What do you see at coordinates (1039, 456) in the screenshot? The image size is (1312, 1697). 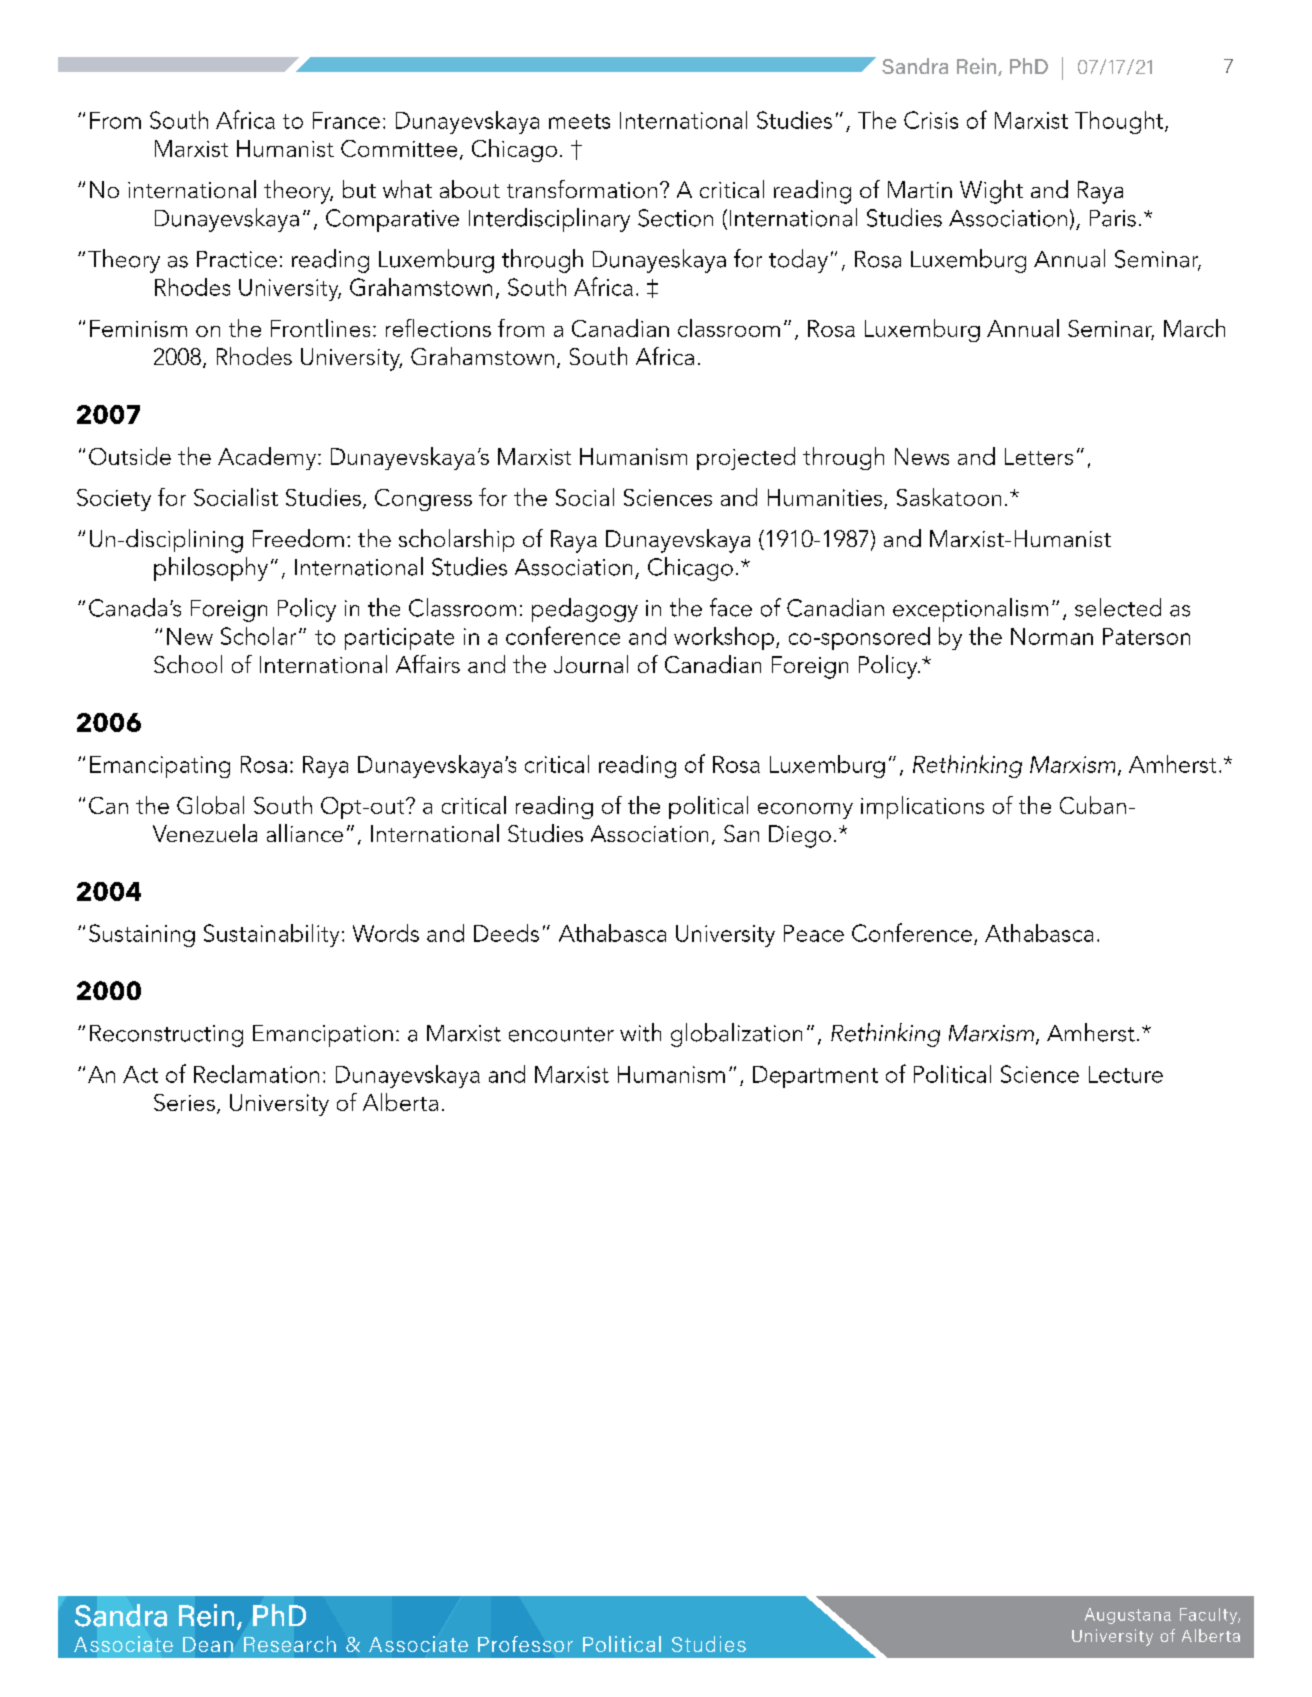 I see `Letters` at bounding box center [1039, 456].
